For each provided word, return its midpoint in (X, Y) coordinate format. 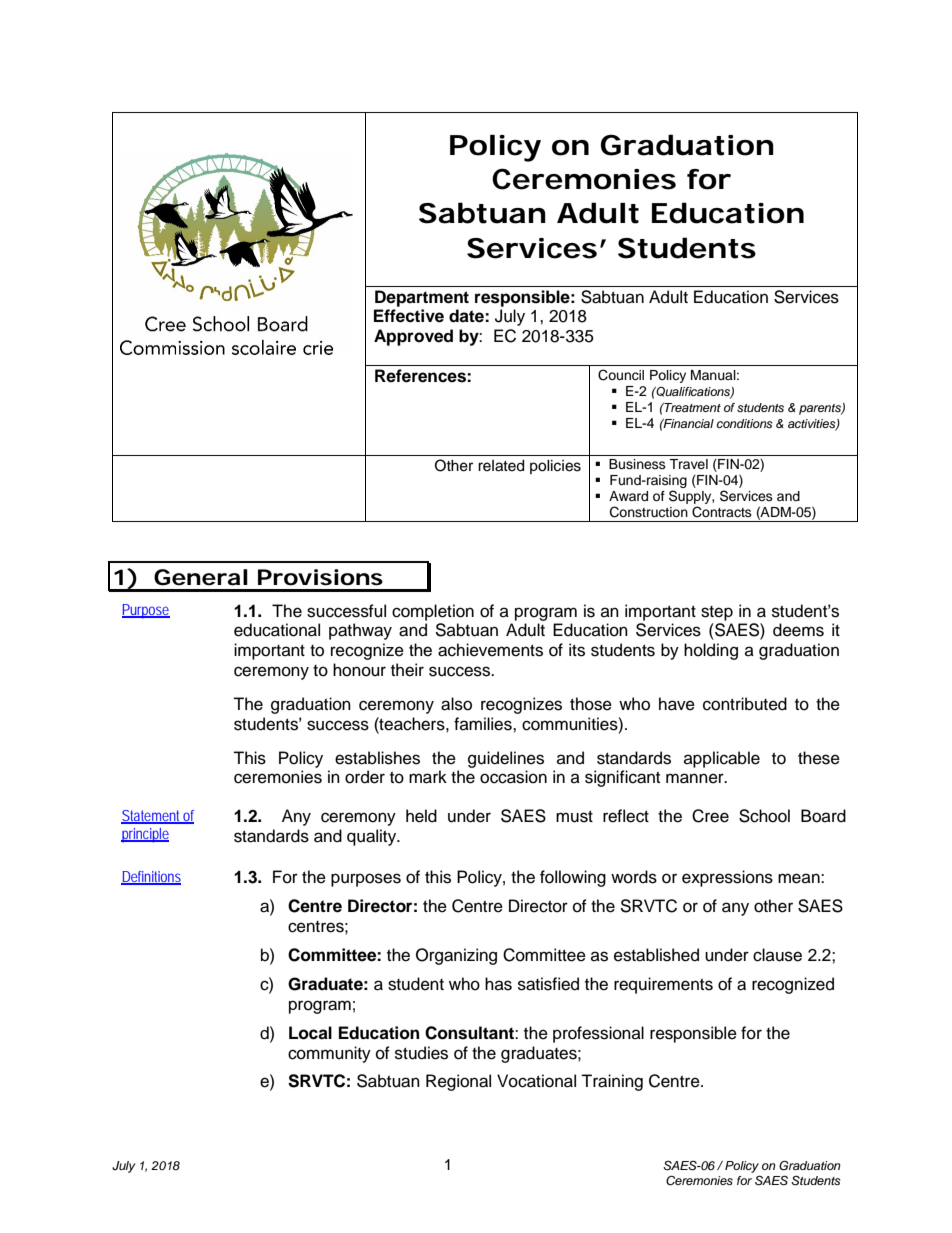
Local (310, 1033)
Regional (458, 1082)
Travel (688, 464)
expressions (727, 878)
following (573, 878)
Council (621, 375)
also (456, 704)
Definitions (151, 877)
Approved (413, 337)
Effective (409, 316)
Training (612, 1082)
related (501, 466)
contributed (745, 704)
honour (359, 670)
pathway (360, 631)
